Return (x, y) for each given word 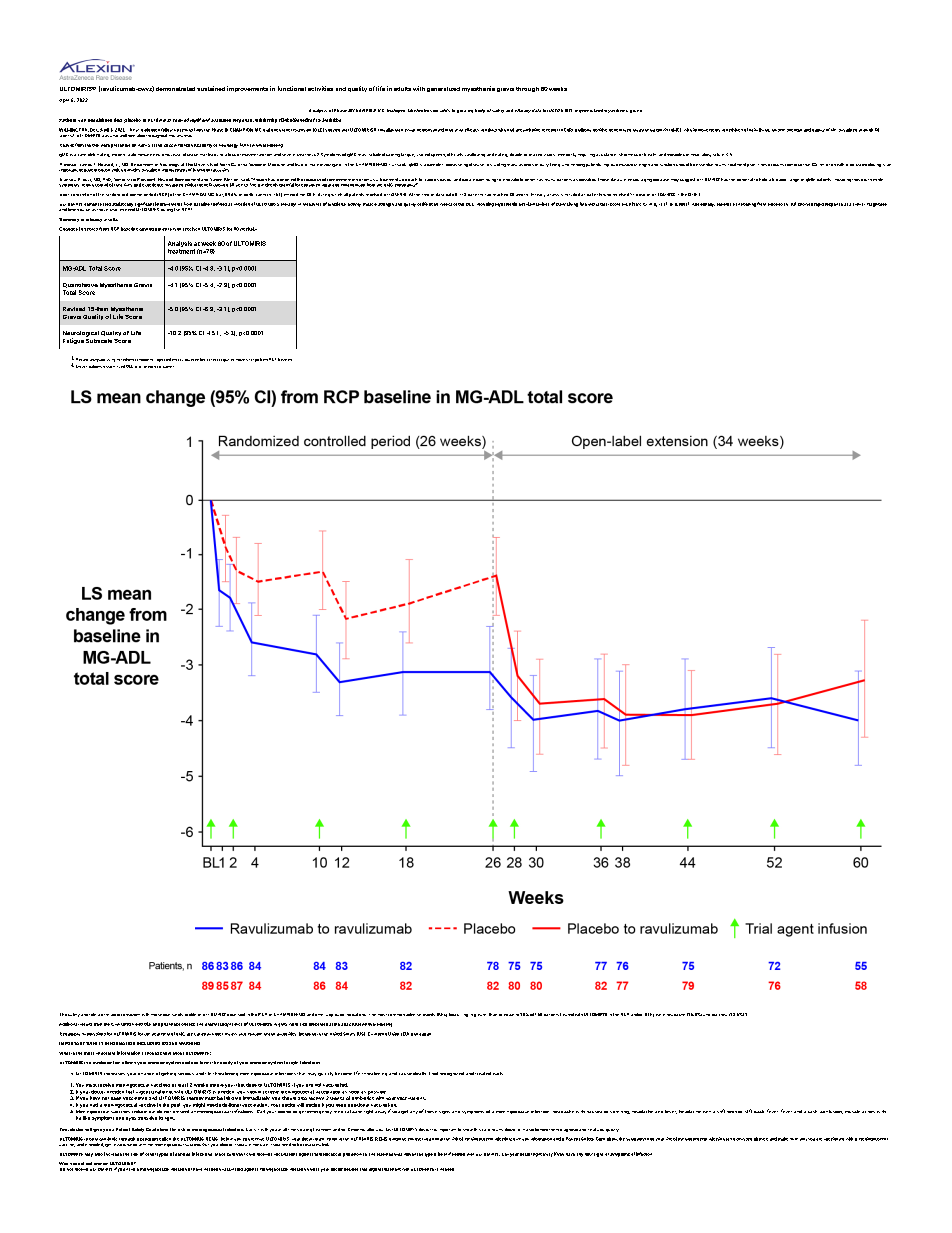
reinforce (793, 165)
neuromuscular (166, 155)
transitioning (744, 205)
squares (227, 360)
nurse (528, 1130)
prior (138, 367)
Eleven (81, 366)
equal (509, 1015)
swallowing (475, 155)
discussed (742, 1139)
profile (190, 1014)
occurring (458, 1015)
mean (240, 360)
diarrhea (719, 1015)
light (170, 1119)
